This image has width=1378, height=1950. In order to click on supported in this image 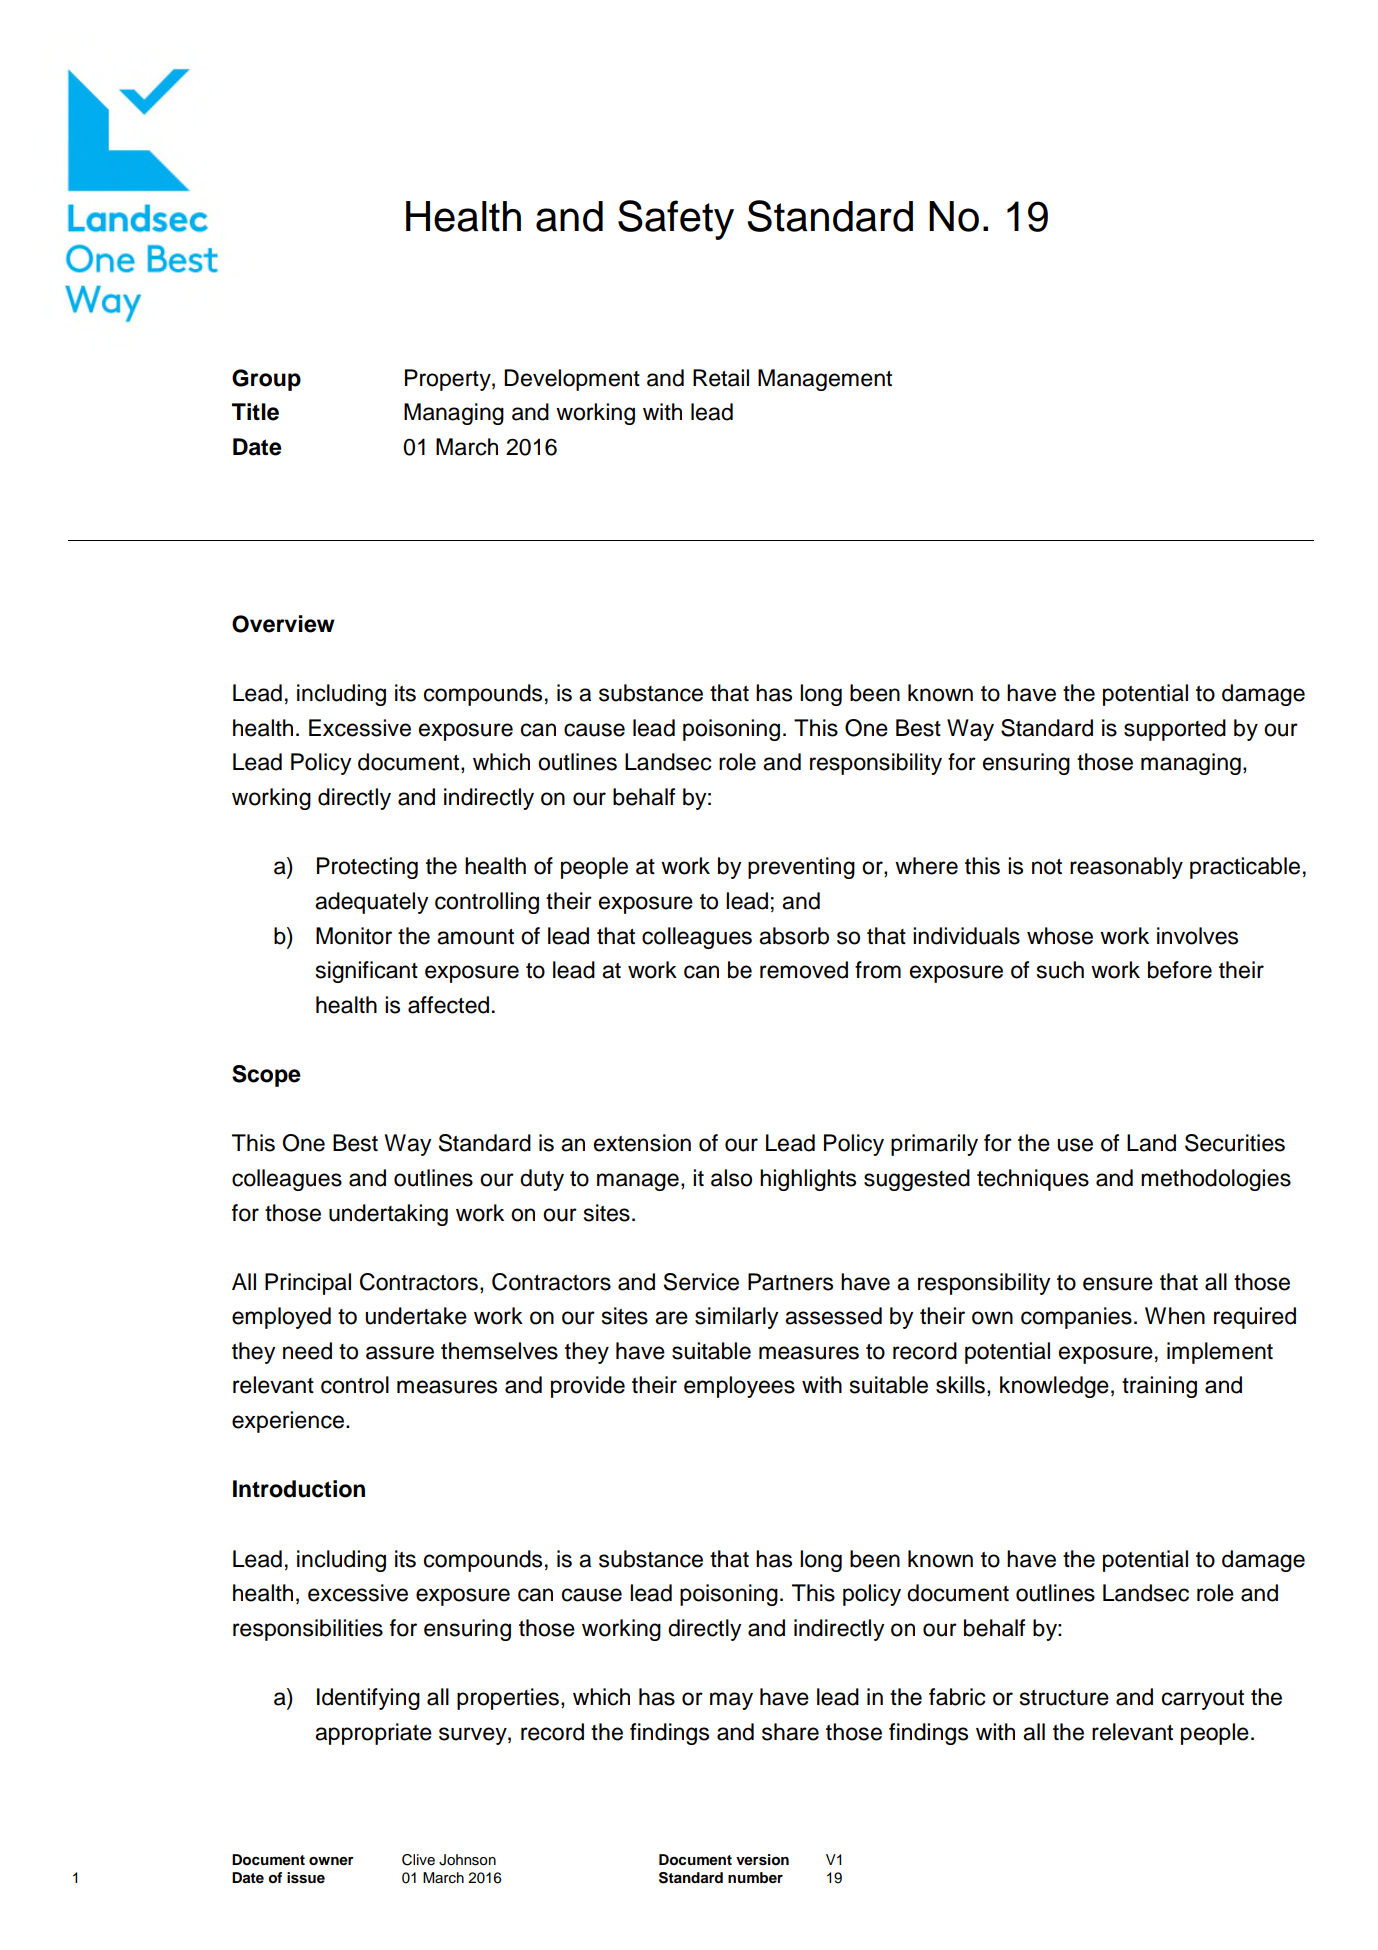, I will do `click(1175, 730)`.
